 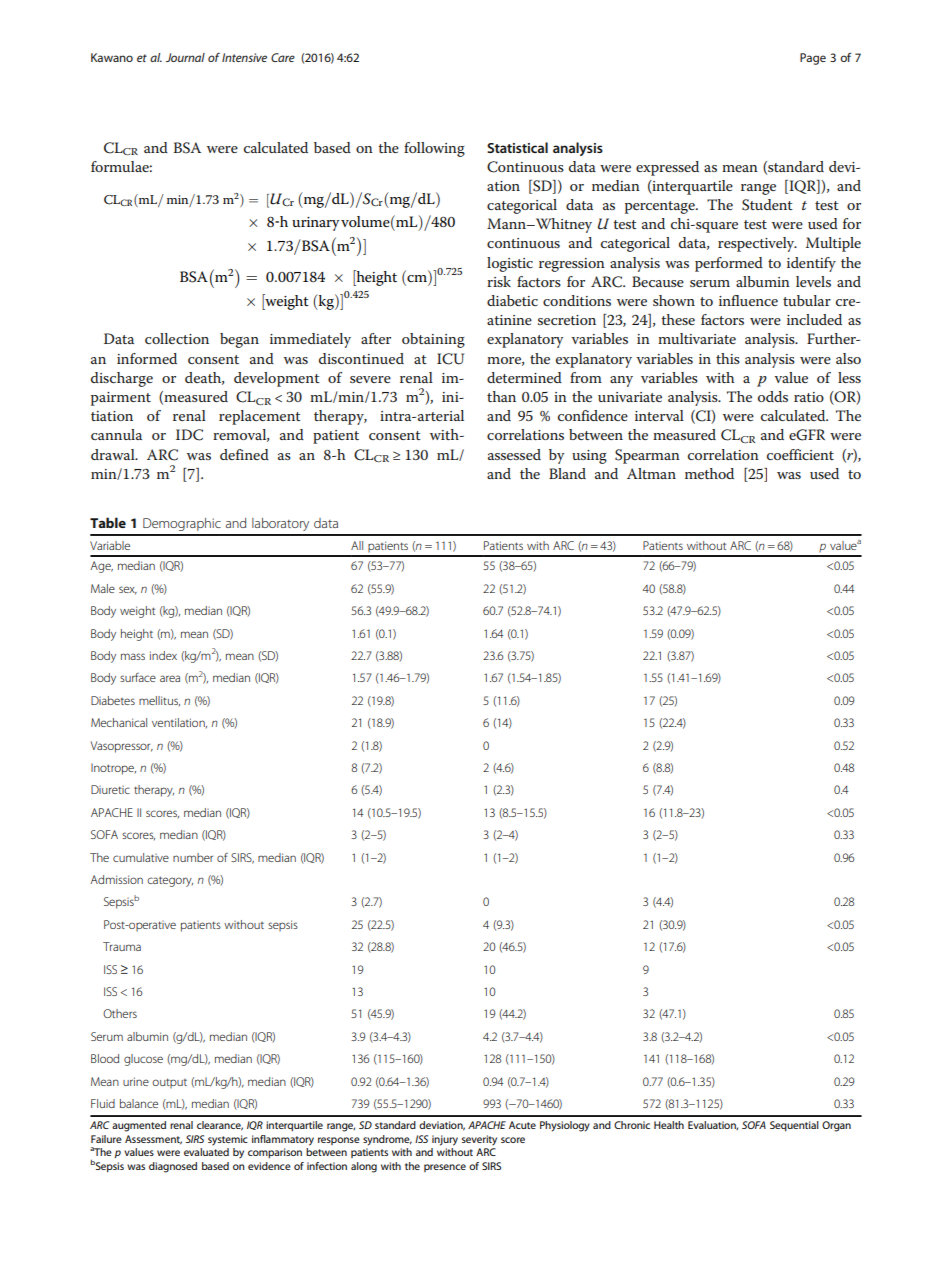 What do you see at coordinates (709, 473) in the screenshot?
I see `method` at bounding box center [709, 473].
